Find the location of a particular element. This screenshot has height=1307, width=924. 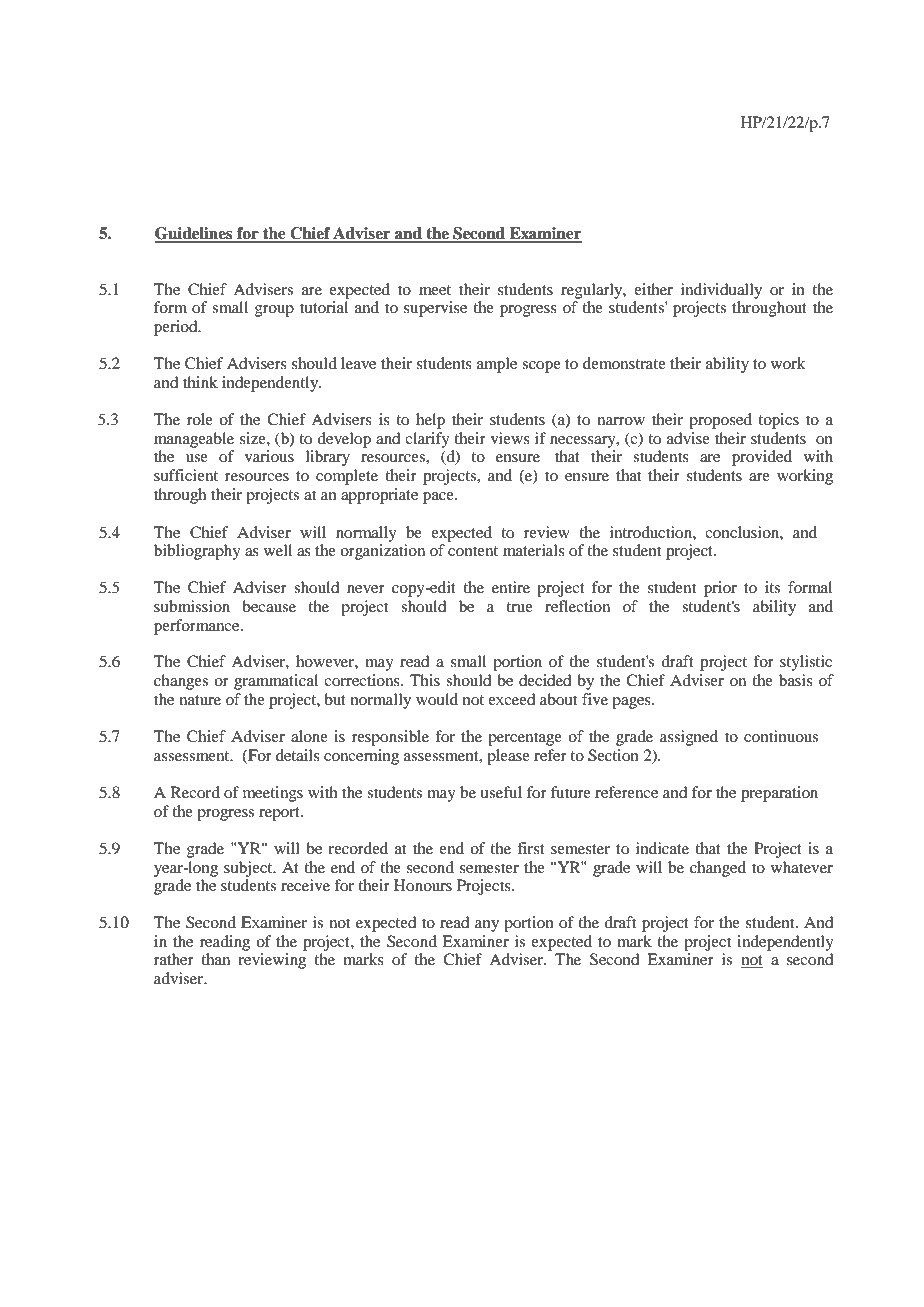

prior is located at coordinates (720, 589).
